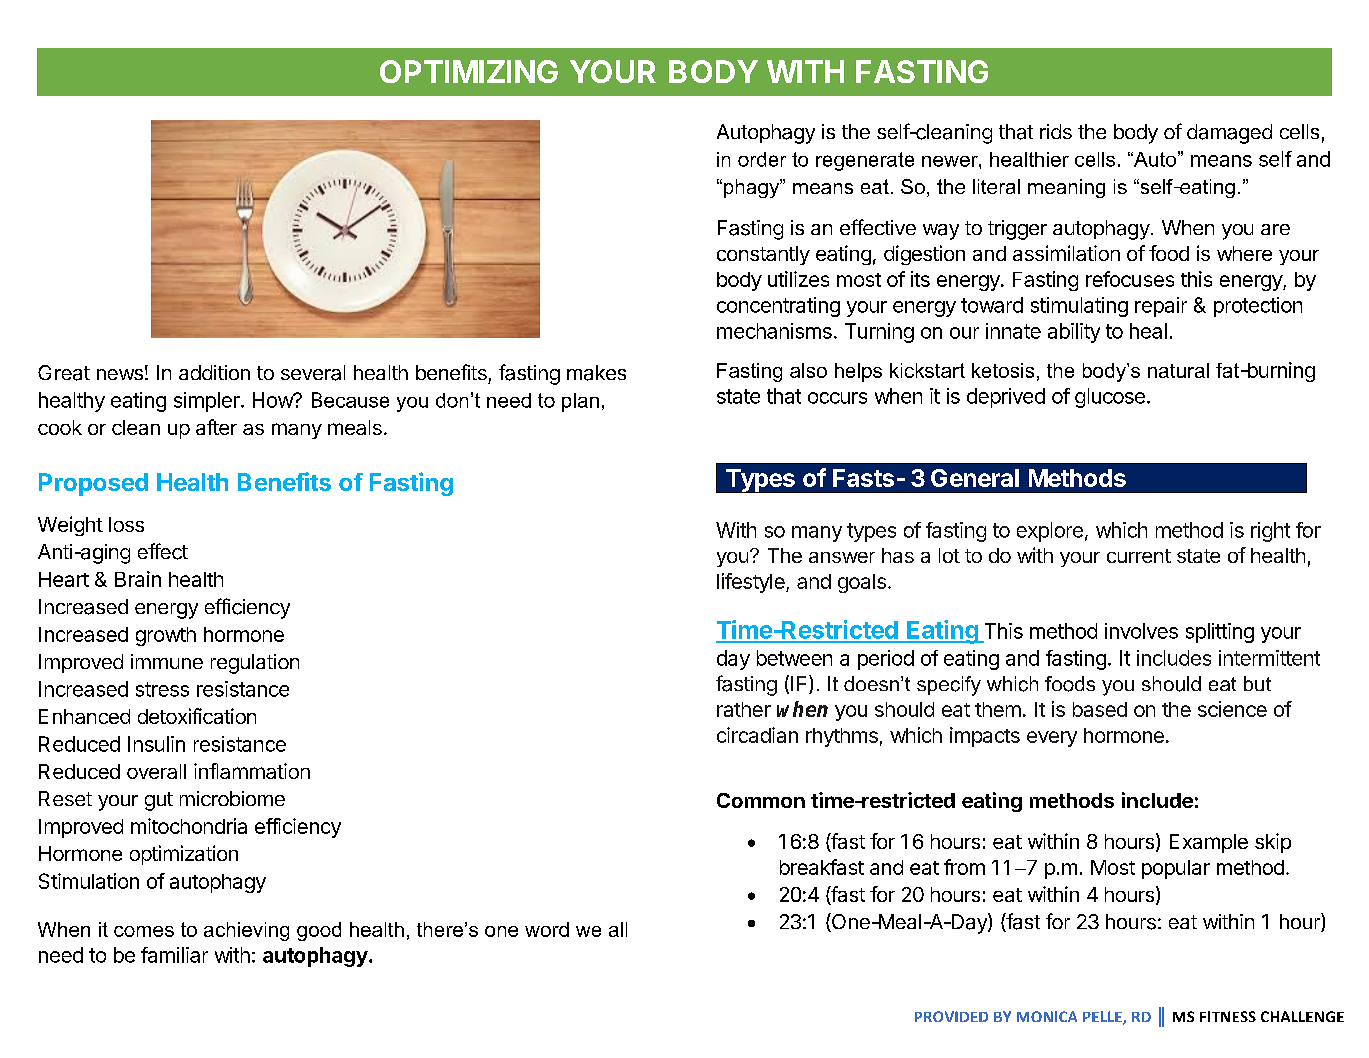 This page has width=1369, height=1058. Describe the element at coordinates (1139, 556) in the page. I see `current` at that location.
